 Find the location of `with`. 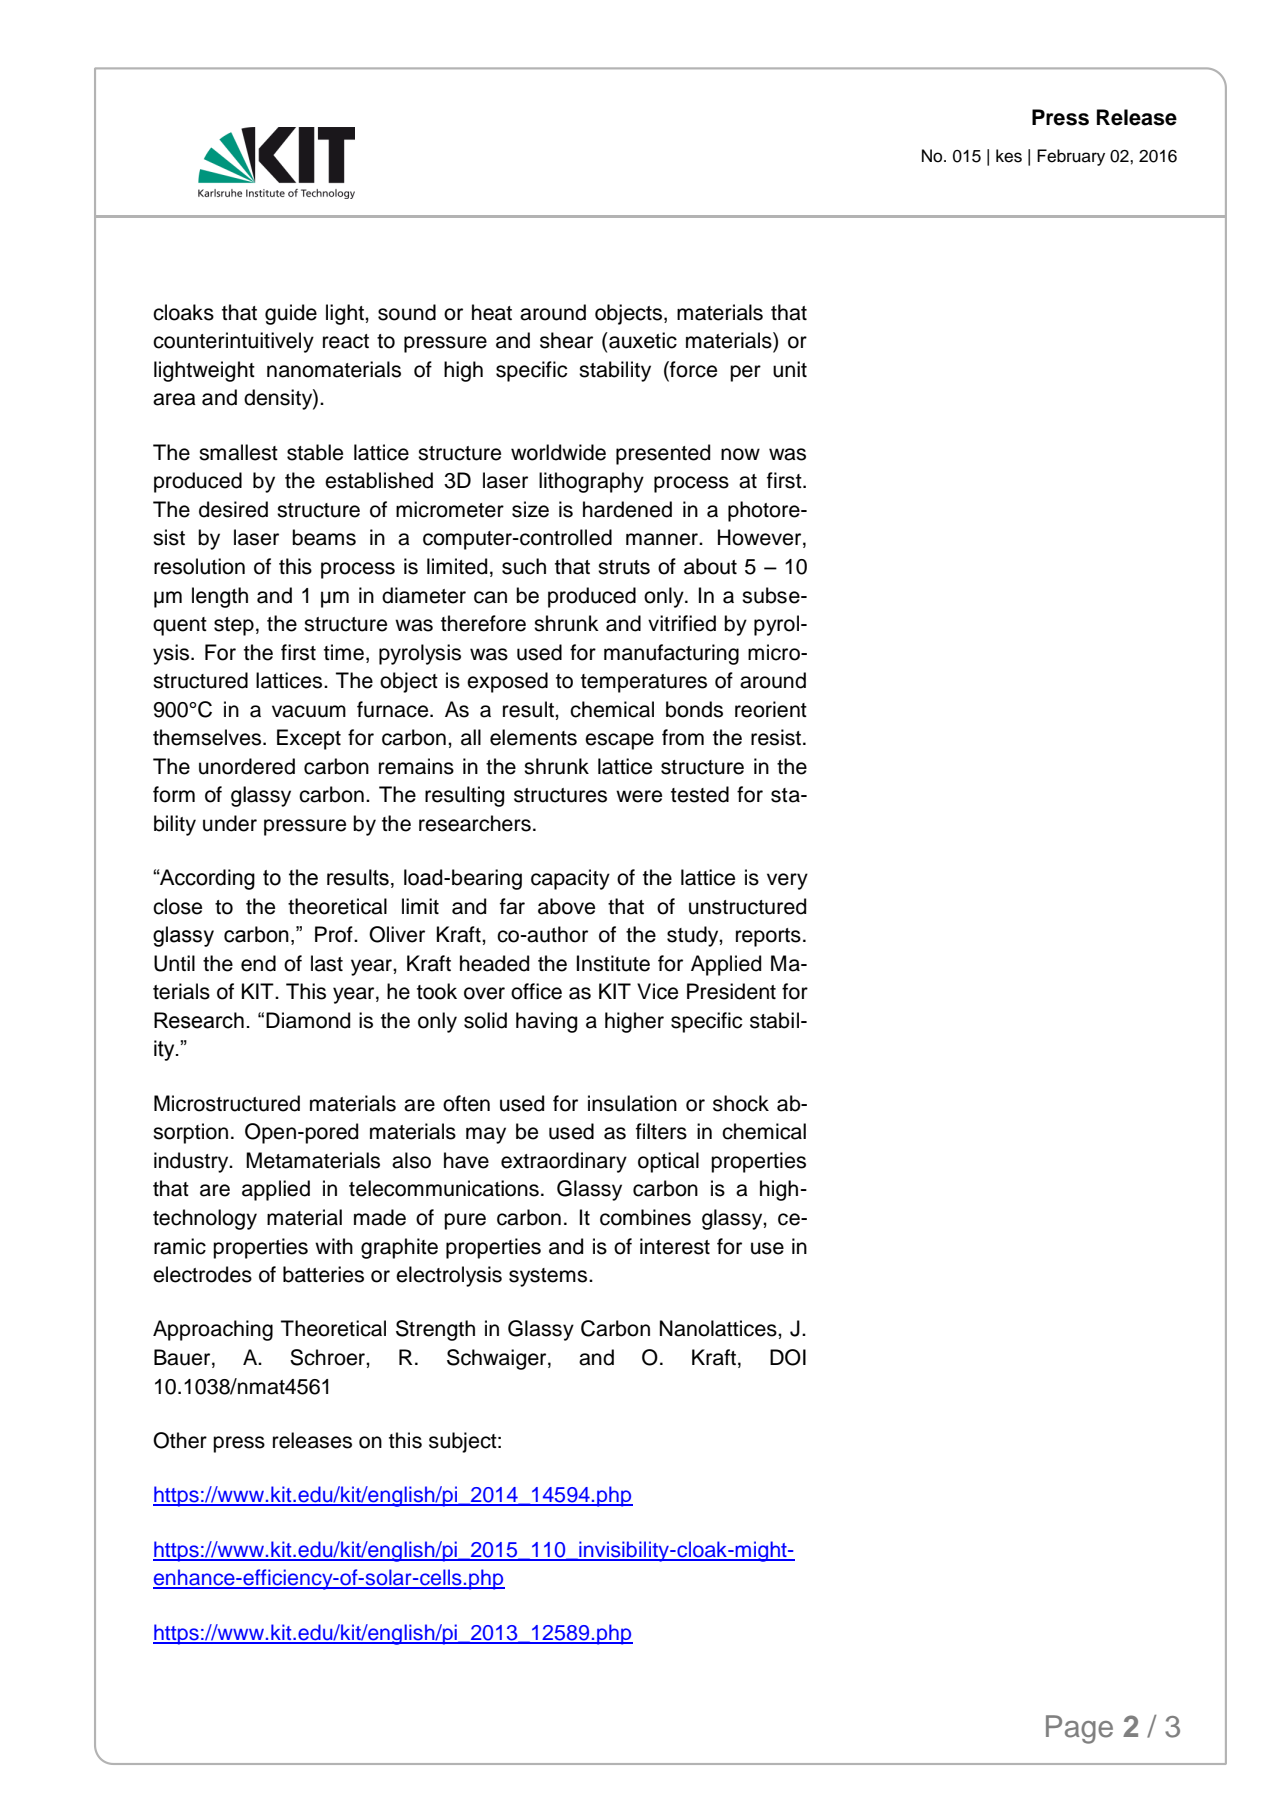

with is located at coordinates (334, 1246).
